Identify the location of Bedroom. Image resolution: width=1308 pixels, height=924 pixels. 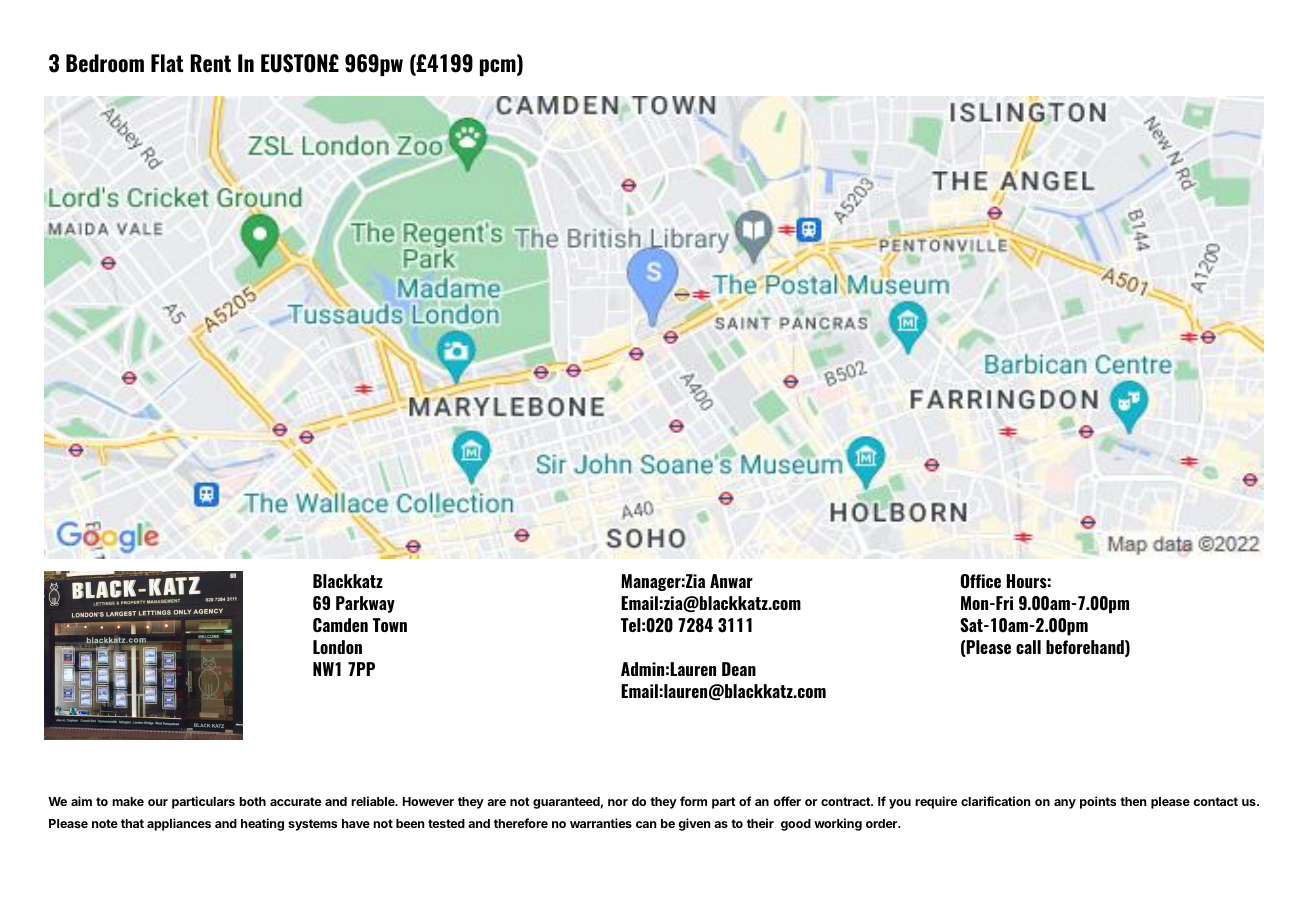
(105, 63).
